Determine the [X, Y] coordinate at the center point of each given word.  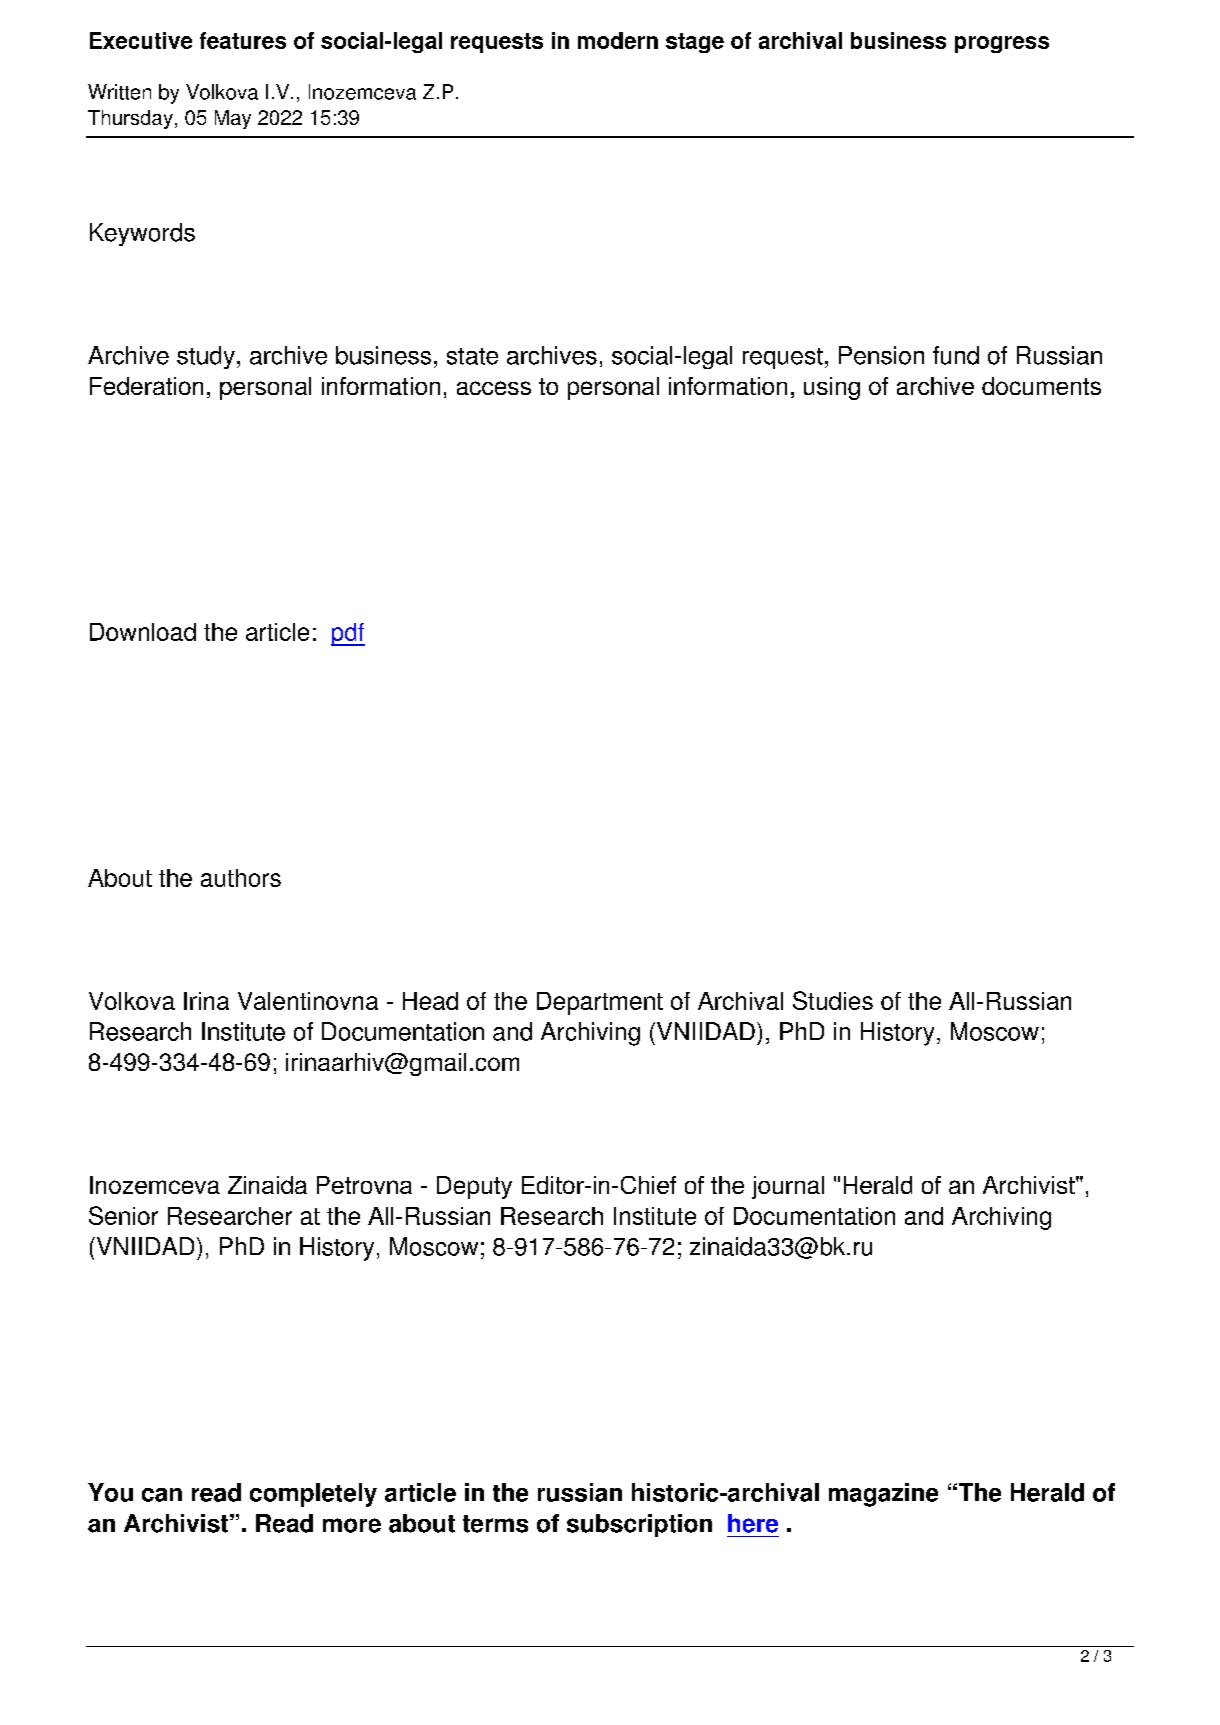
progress [1002, 44]
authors [241, 878]
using [832, 388]
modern [618, 40]
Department [600, 1003]
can [162, 1495]
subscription [639, 1525]
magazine [883, 1495]
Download [143, 632]
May [233, 119]
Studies [833, 1000]
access [494, 388]
